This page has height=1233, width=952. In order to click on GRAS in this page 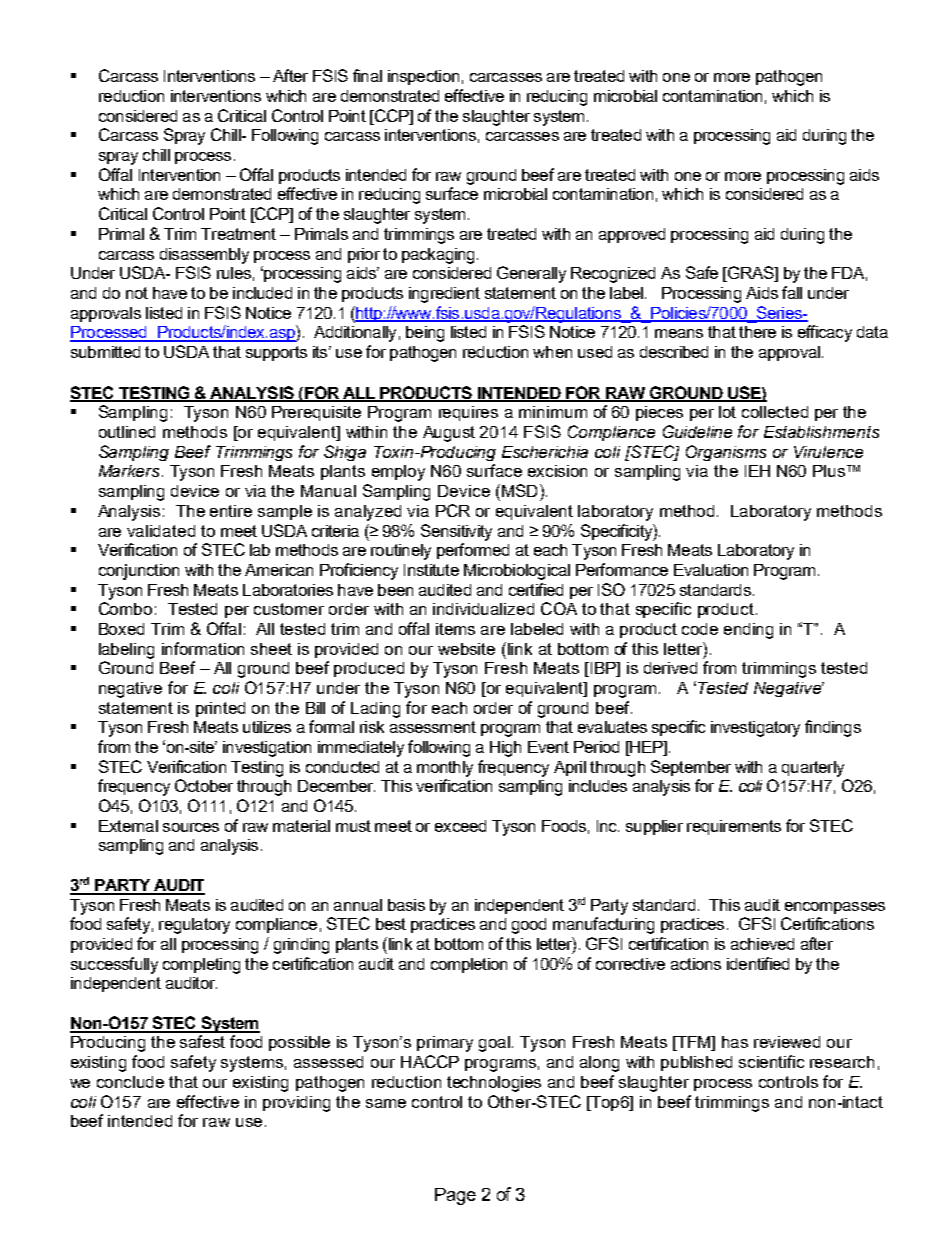, I will do `click(750, 274)`.
